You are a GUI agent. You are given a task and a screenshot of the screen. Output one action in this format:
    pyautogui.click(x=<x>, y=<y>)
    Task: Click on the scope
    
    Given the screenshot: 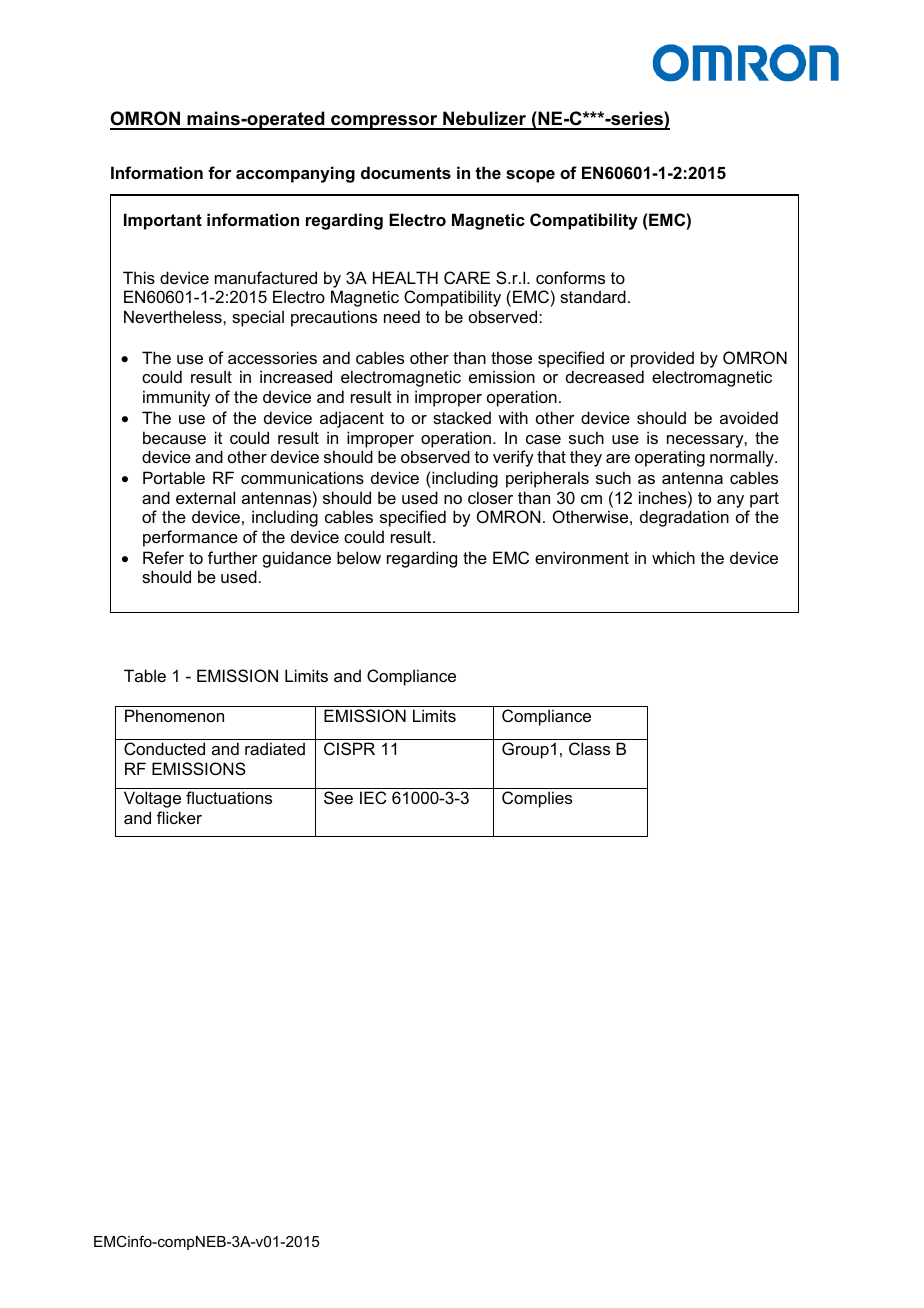 What is the action you would take?
    pyautogui.click(x=530, y=176)
